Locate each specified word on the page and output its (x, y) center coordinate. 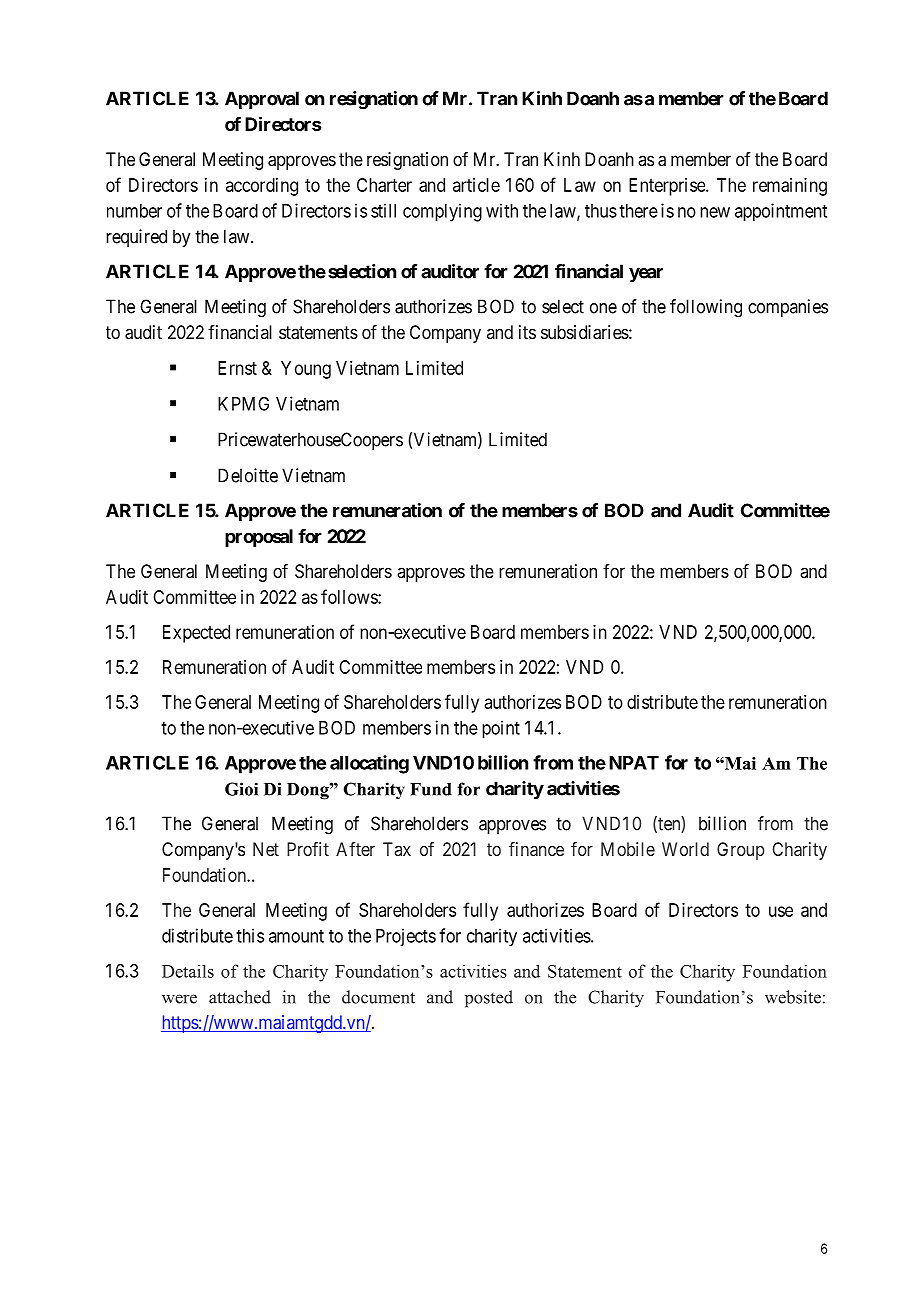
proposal (259, 538)
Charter (384, 185)
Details (188, 971)
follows (350, 596)
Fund (431, 789)
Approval (262, 100)
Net (266, 849)
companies (788, 308)
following (706, 308)
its (527, 332)
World (685, 849)
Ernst (237, 368)
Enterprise (668, 187)
